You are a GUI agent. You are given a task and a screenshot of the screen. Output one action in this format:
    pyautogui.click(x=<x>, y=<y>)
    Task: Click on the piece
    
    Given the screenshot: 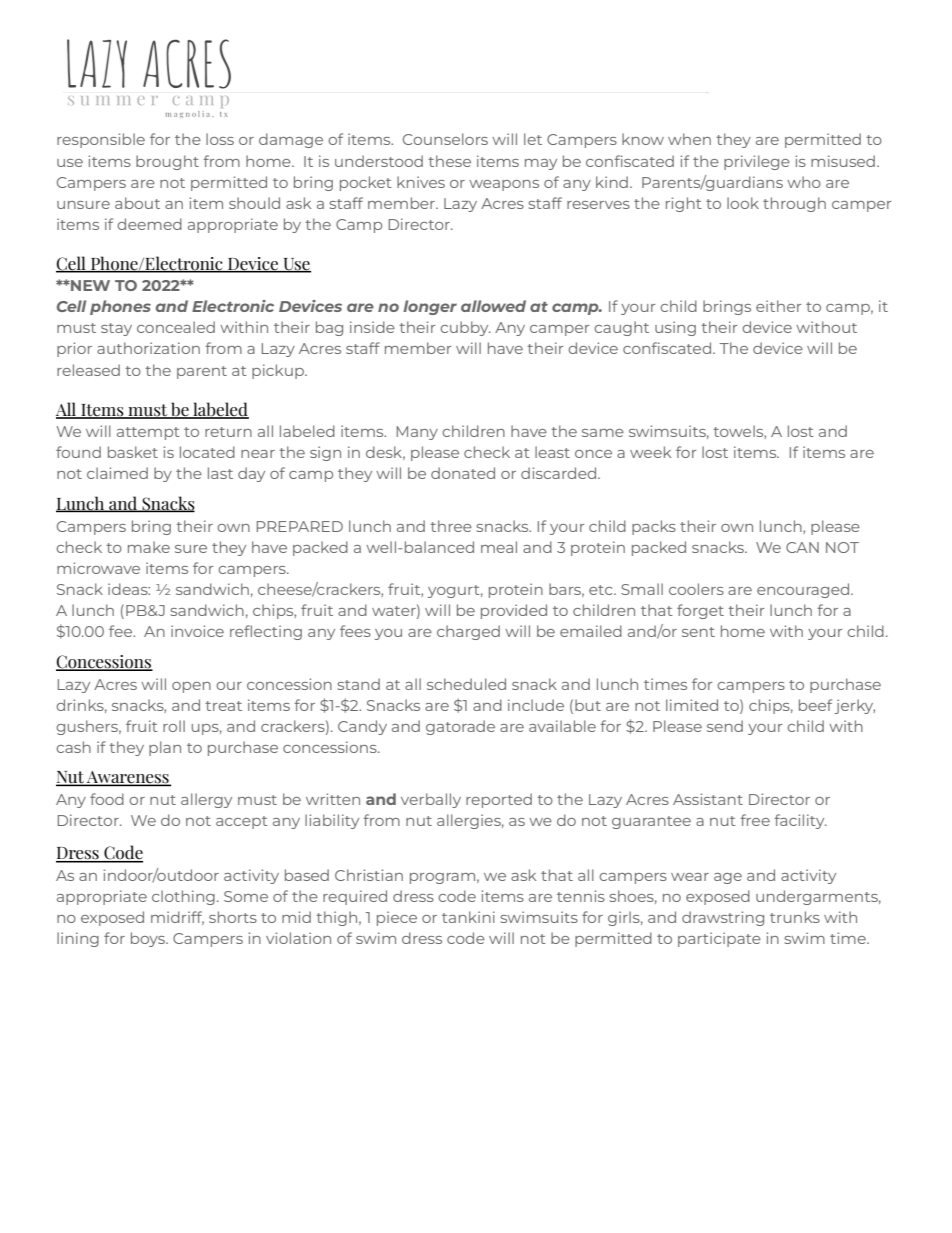 What is the action you would take?
    pyautogui.click(x=397, y=918)
